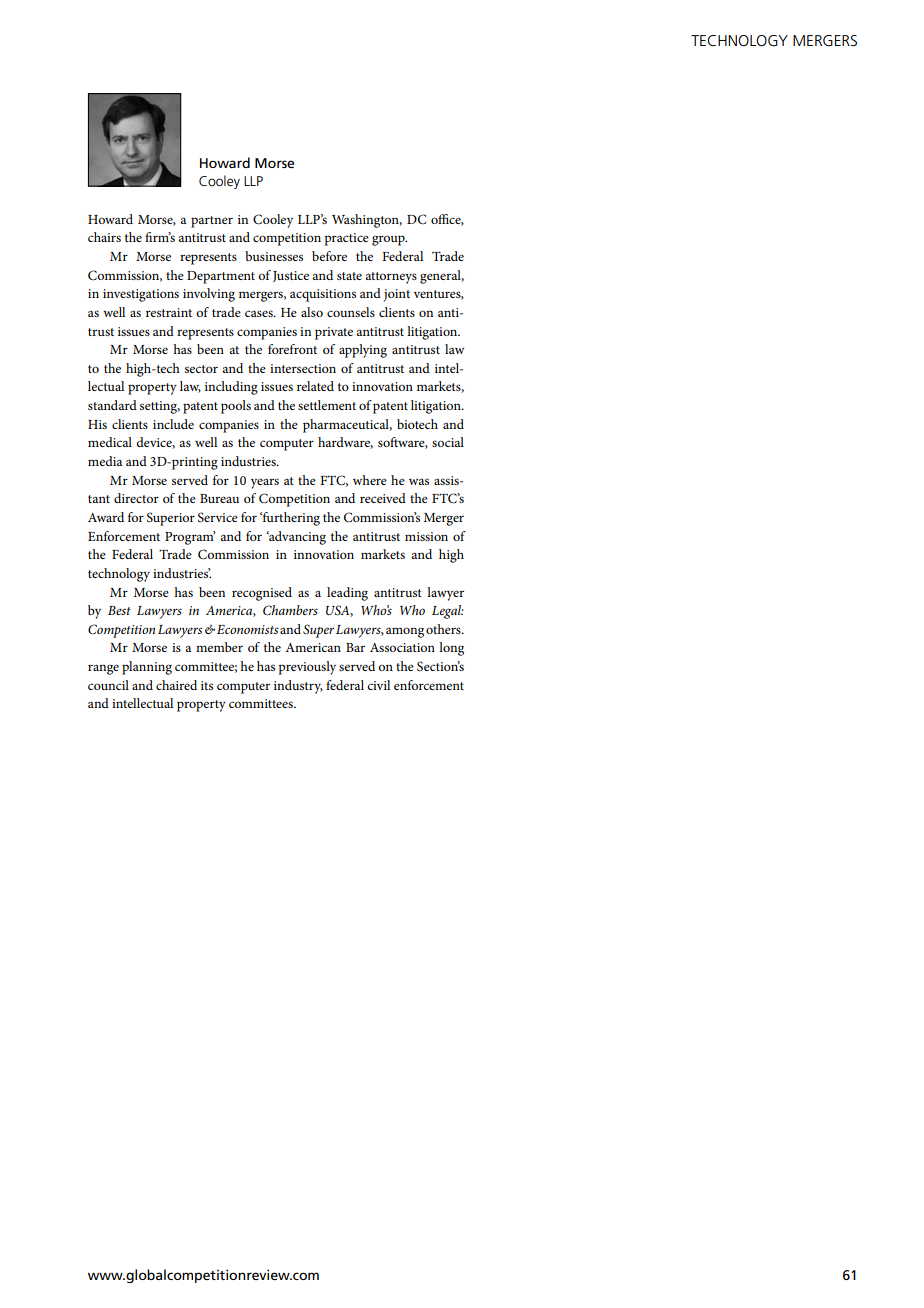  Describe the element at coordinates (265, 483) in the screenshot. I see `years` at that location.
